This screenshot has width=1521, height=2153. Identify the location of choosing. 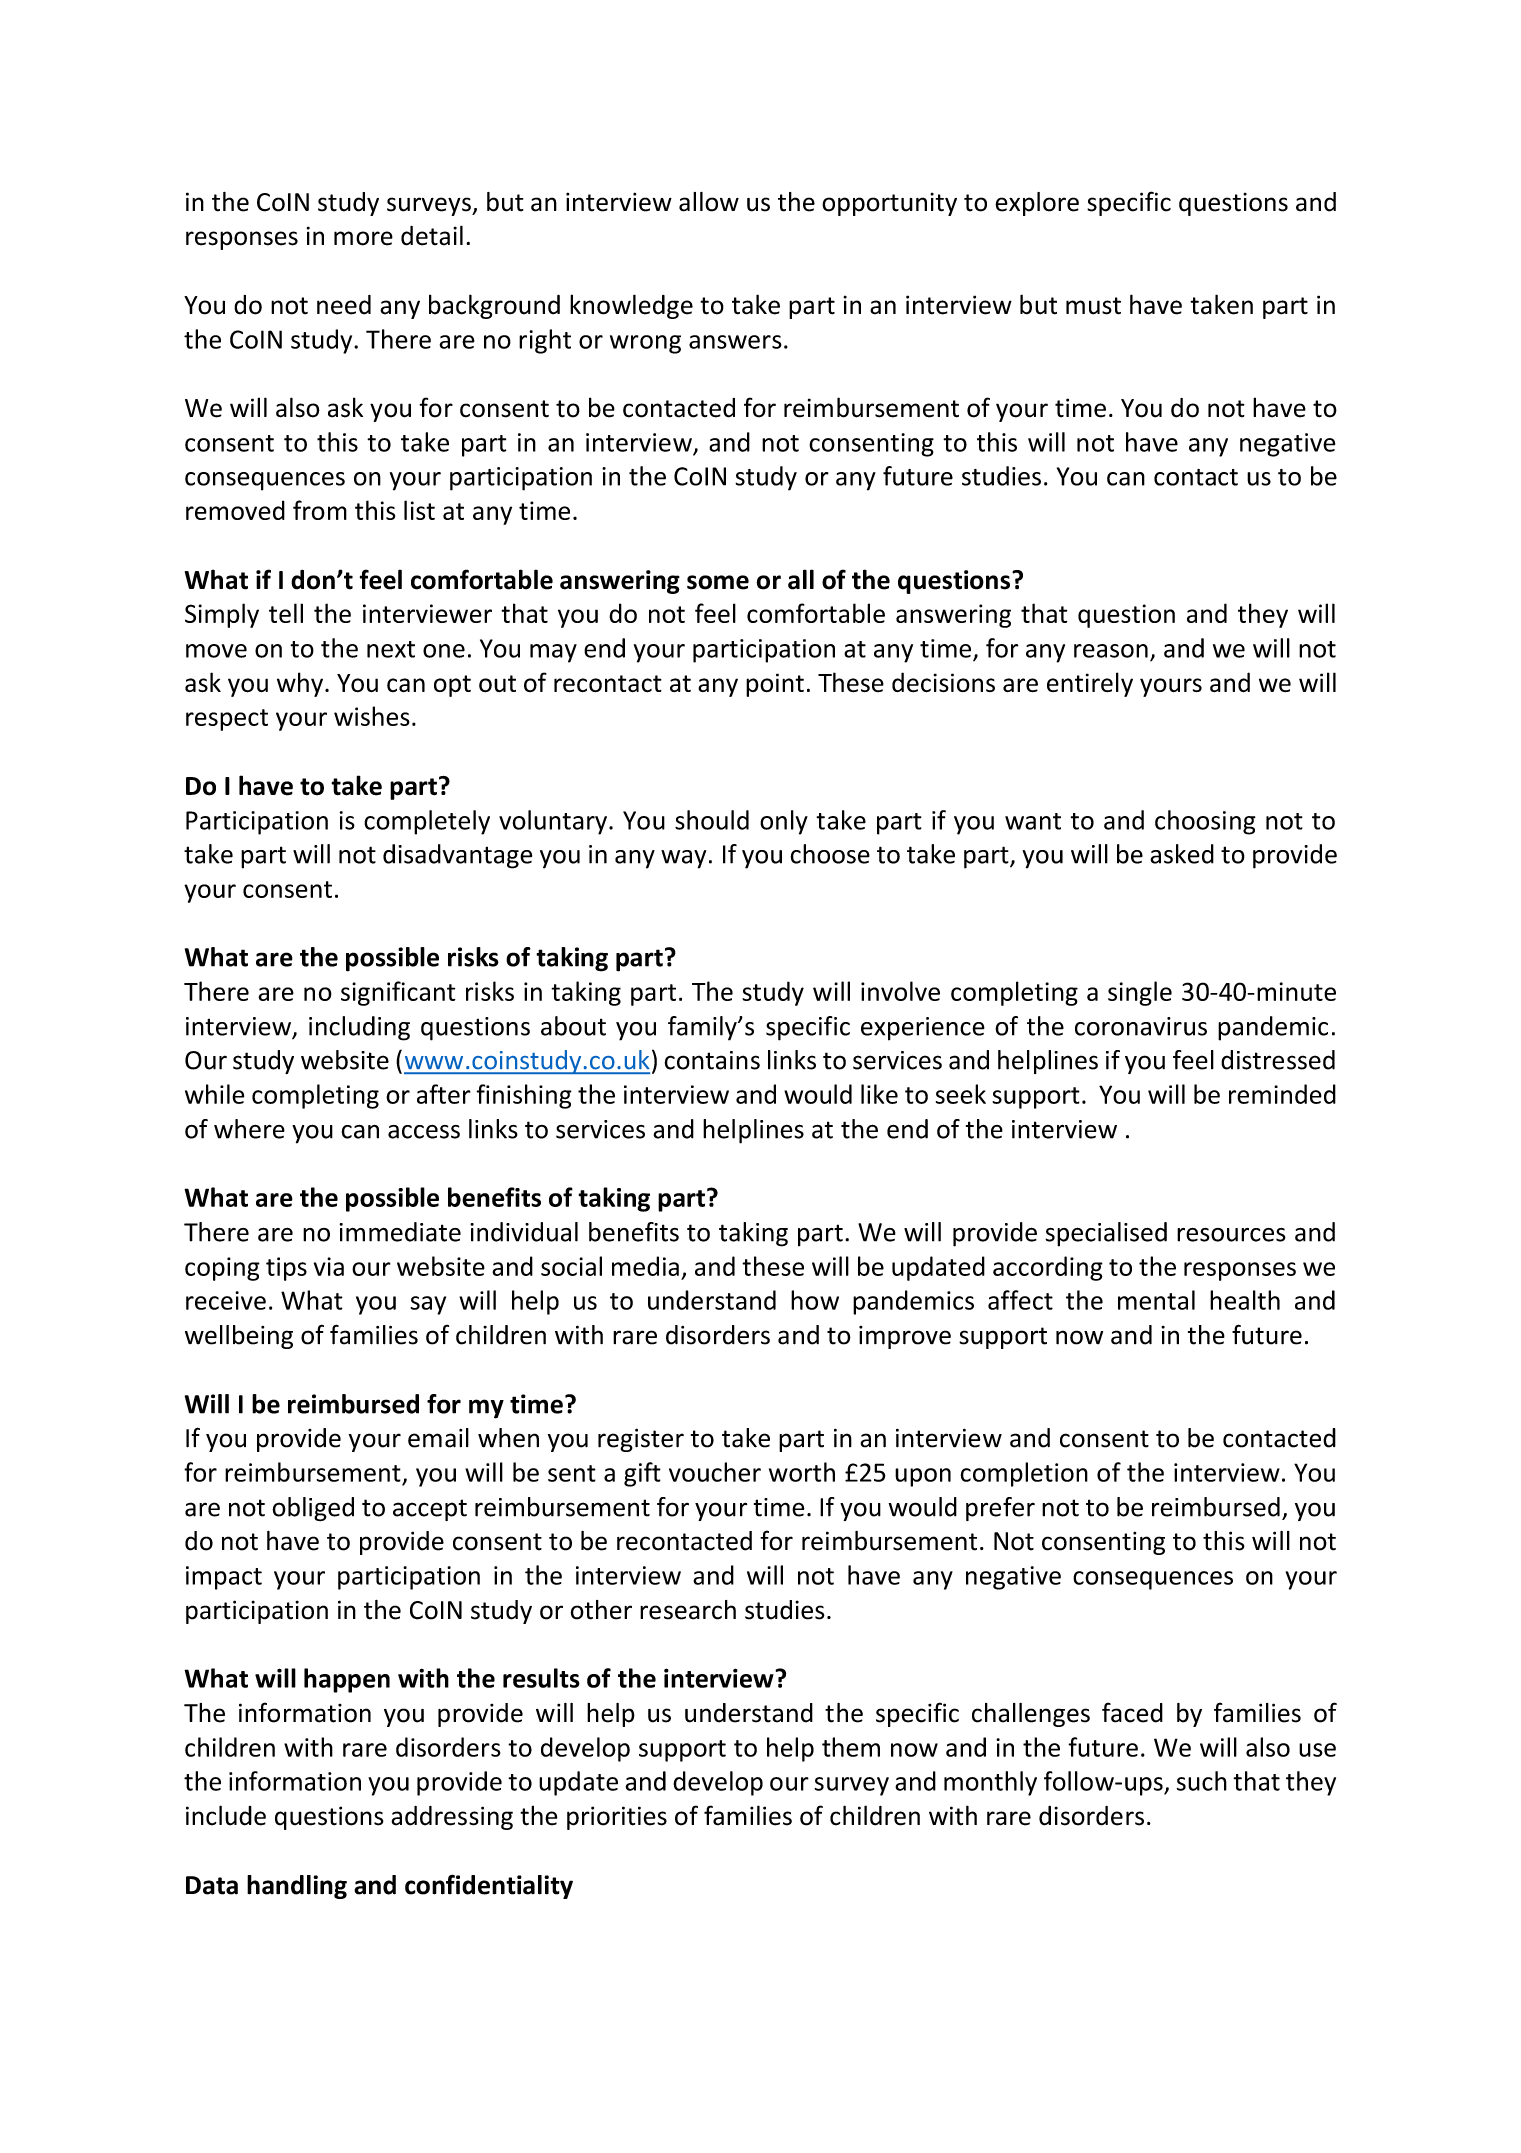
(1205, 822).
